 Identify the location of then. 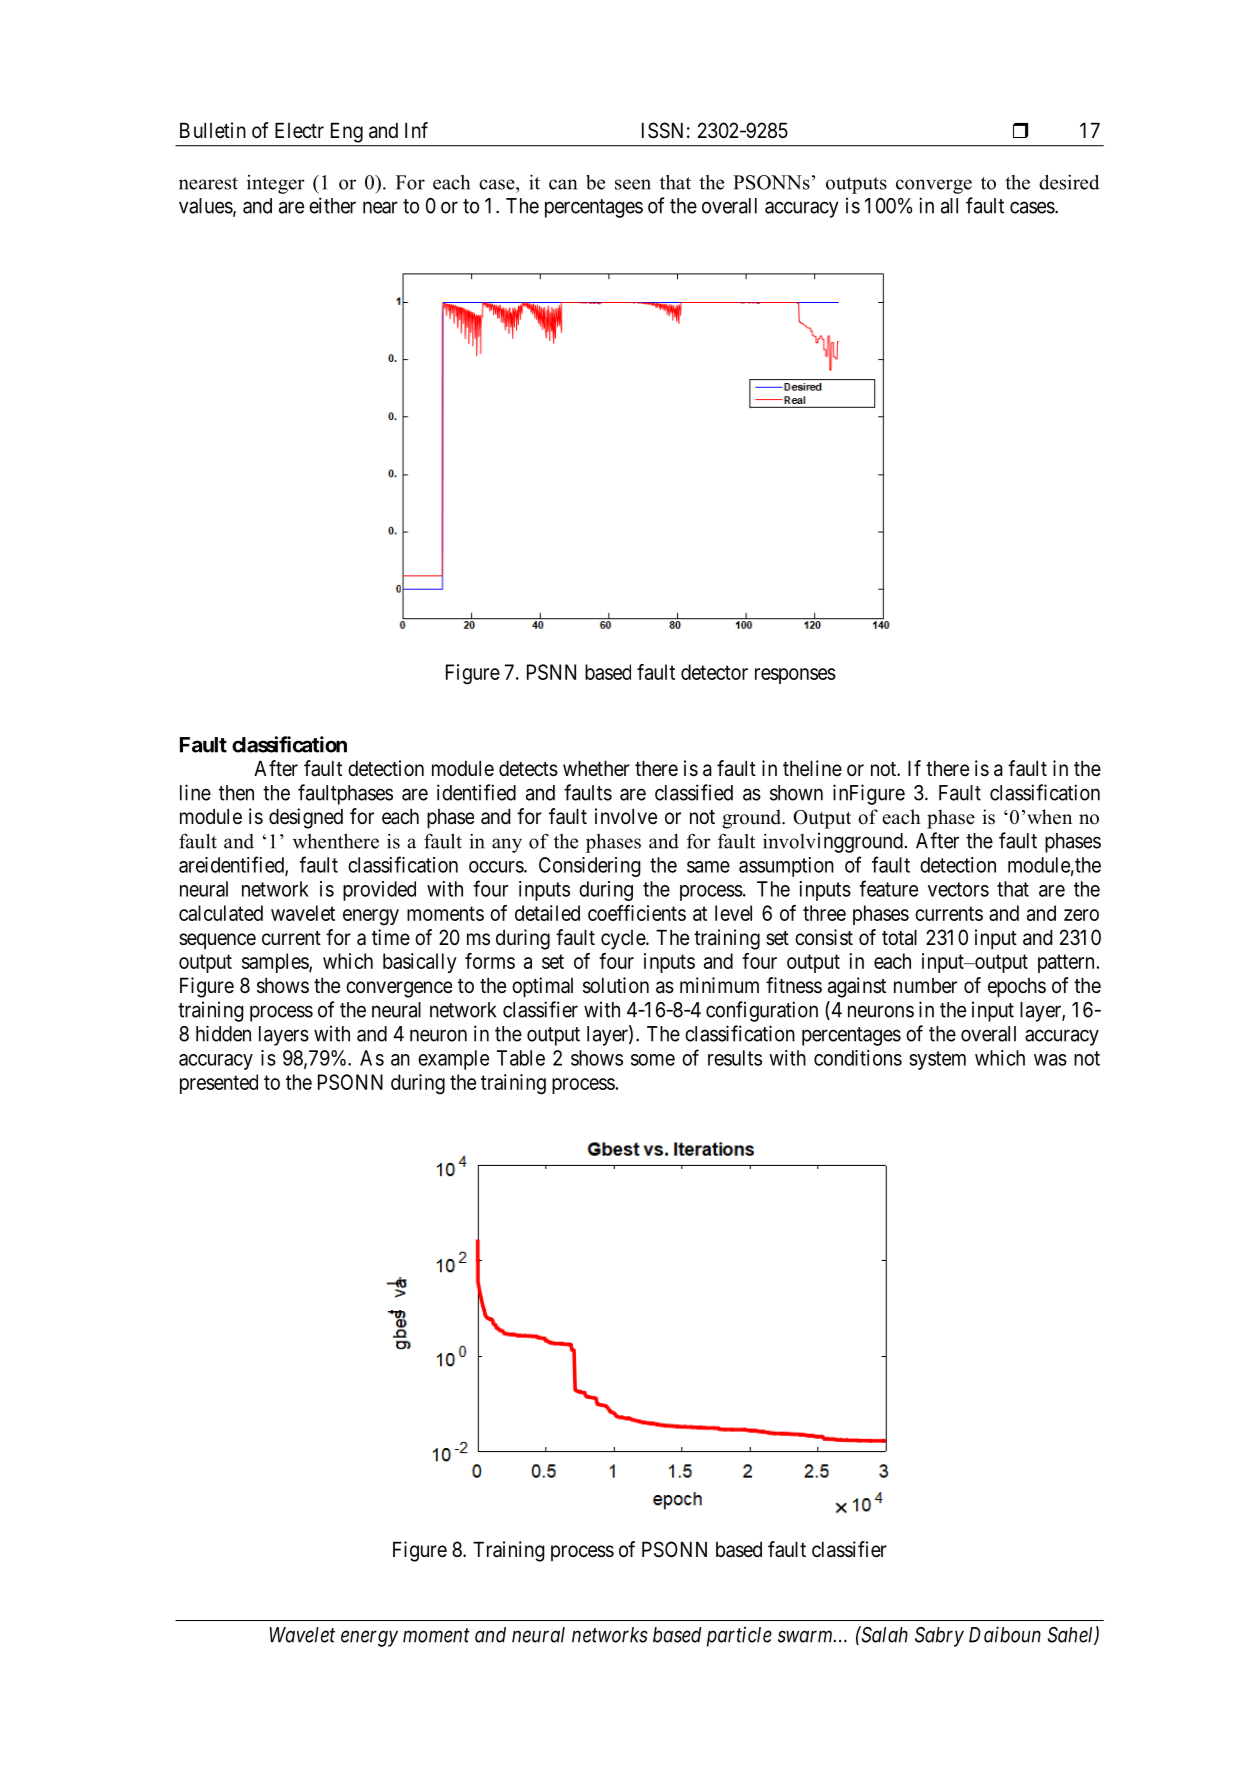
(236, 793).
